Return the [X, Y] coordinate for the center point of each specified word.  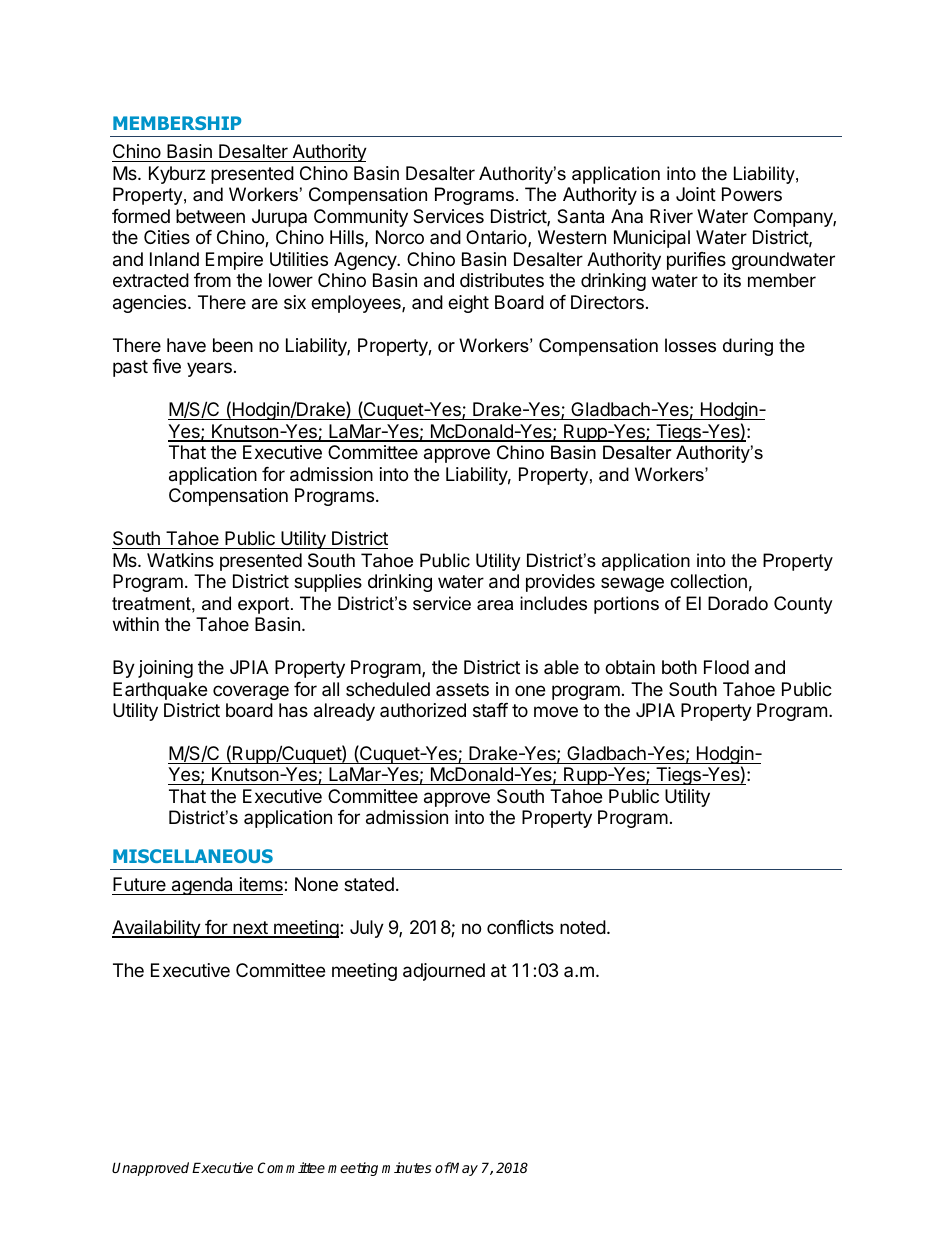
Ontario [497, 238]
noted [583, 927]
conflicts [520, 927]
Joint [696, 194]
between [210, 216]
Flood [726, 667]
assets [462, 689]
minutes [406, 1167]
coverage [251, 692]
